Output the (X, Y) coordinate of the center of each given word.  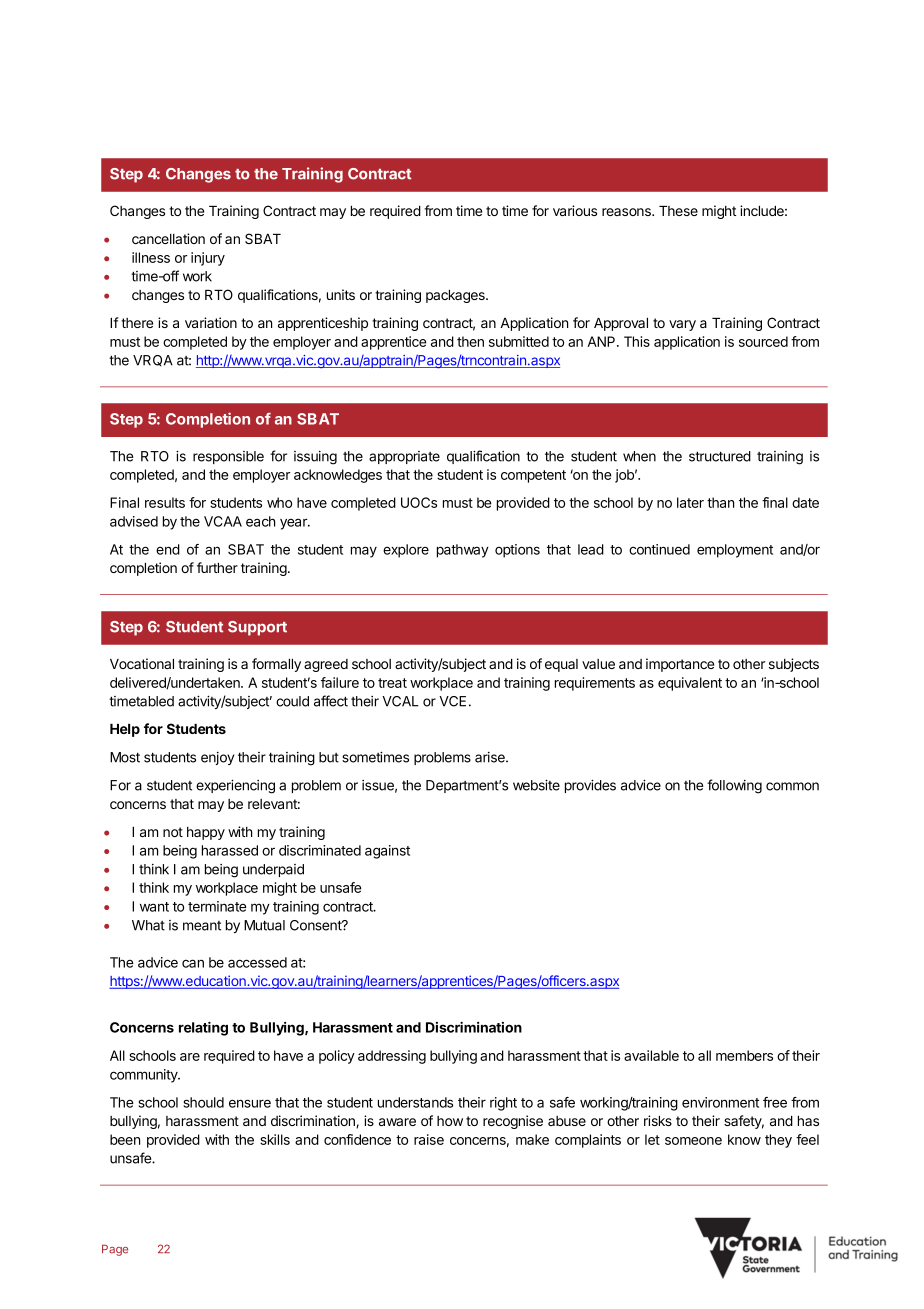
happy (206, 833)
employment (735, 551)
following (734, 786)
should (203, 1102)
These (678, 211)
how (450, 1121)
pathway (463, 551)
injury (208, 259)
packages (456, 296)
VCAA (223, 521)
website (536, 785)
